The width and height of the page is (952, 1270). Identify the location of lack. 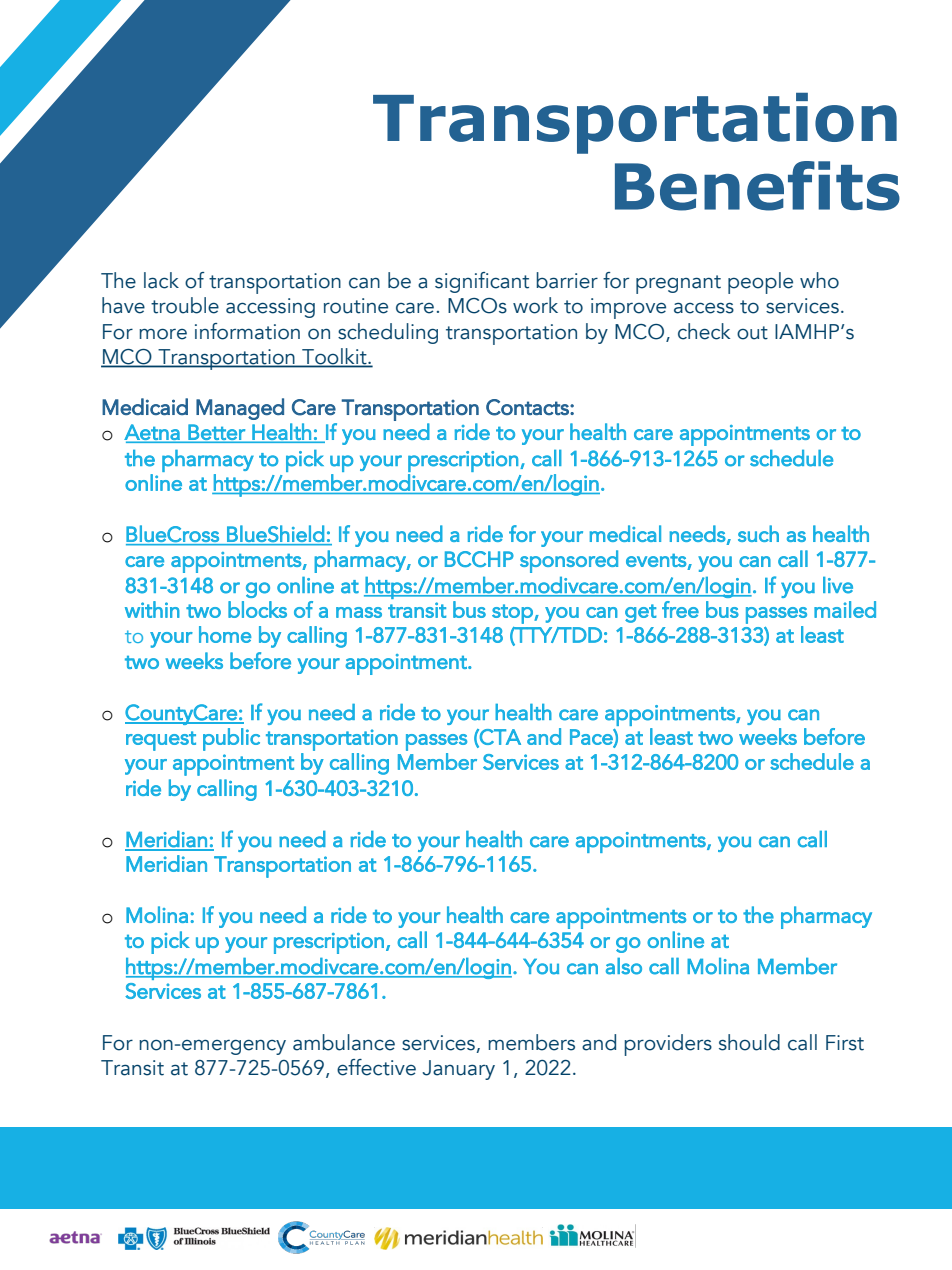
(161, 280).
